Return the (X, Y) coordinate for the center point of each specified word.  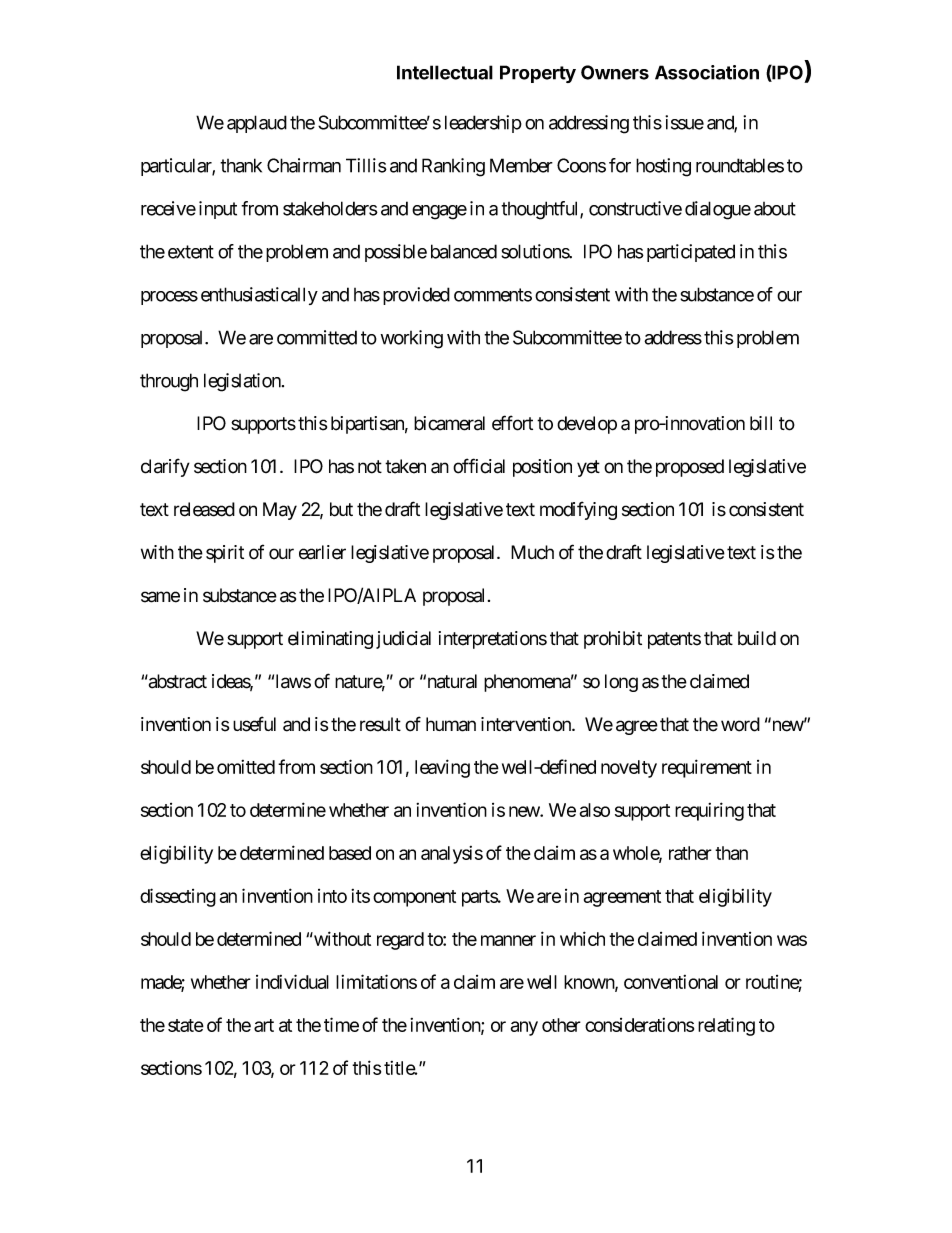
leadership (483, 124)
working (412, 339)
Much (532, 552)
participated (691, 253)
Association (707, 72)
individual (292, 981)
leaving (442, 768)
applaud (257, 124)
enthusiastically (259, 296)
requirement (707, 768)
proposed (690, 468)
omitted (246, 767)
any (524, 1028)
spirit (225, 554)
